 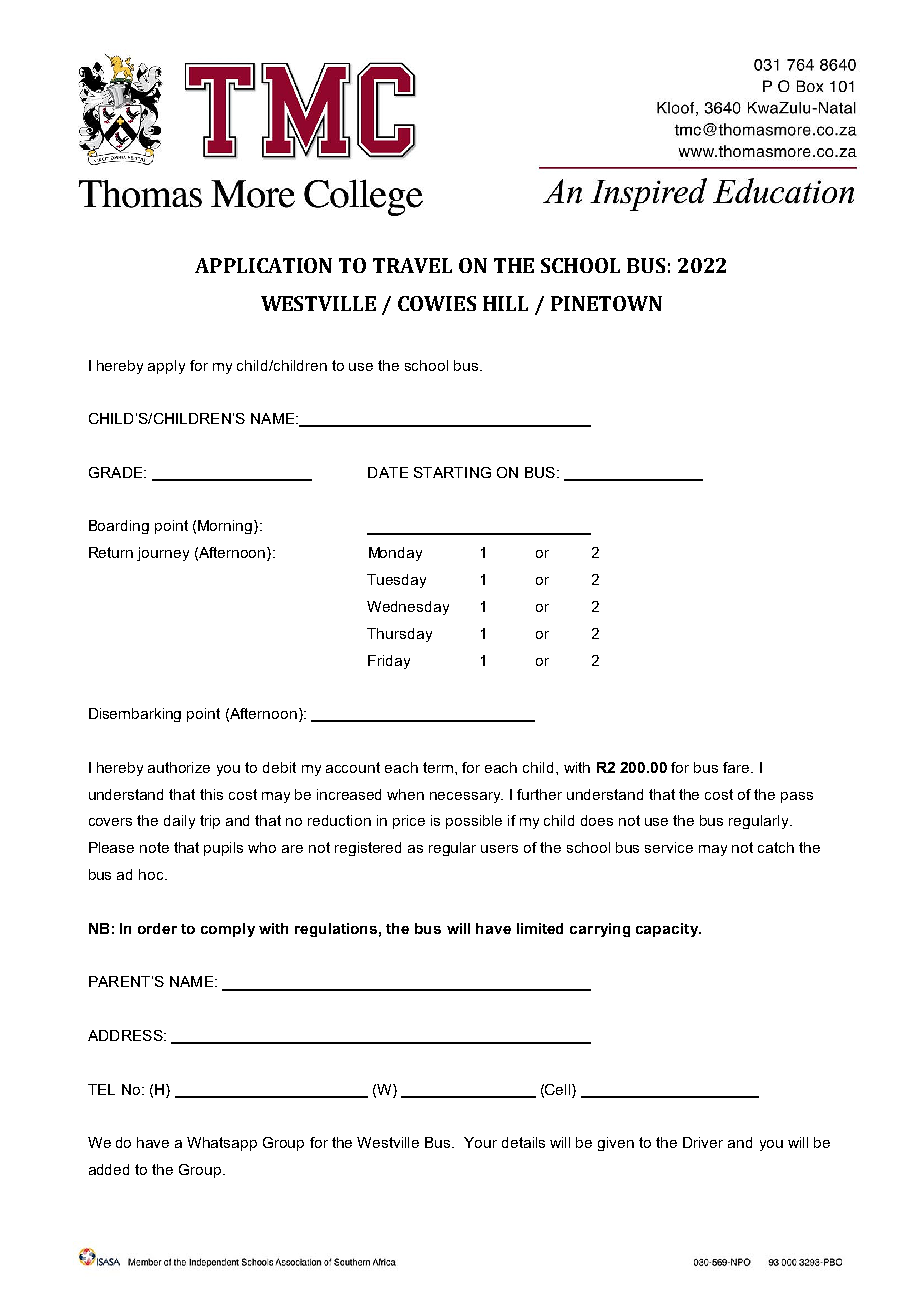 I want to click on Your, so click(x=480, y=1142).
